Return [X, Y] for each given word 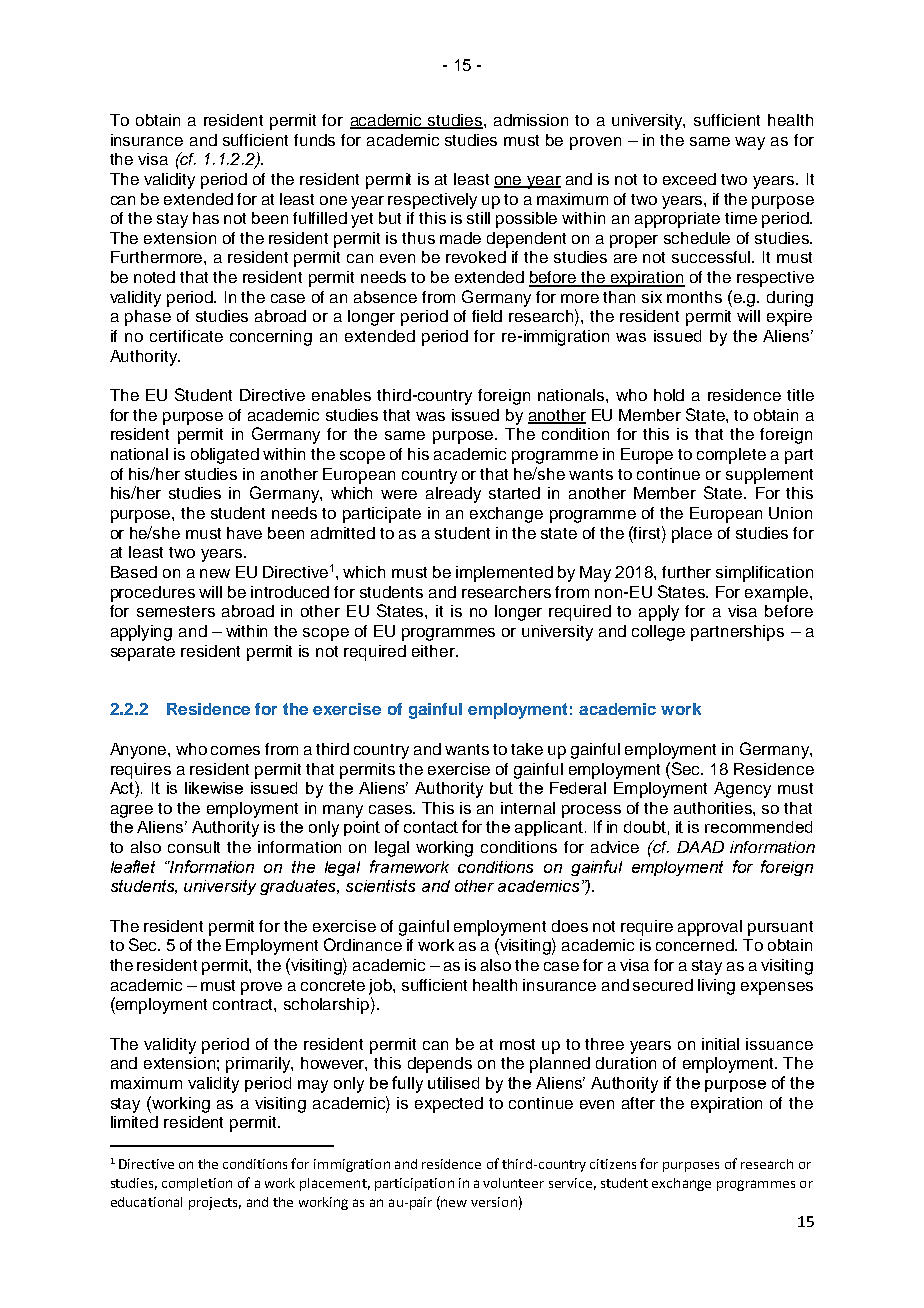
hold [669, 395]
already [453, 495]
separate [143, 653]
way [750, 143]
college [658, 633]
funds [314, 140]
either [434, 651]
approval [710, 928]
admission [531, 120]
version [494, 1202]
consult [194, 847]
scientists [380, 886]
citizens [613, 1164]
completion [197, 1184]
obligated [225, 456]
